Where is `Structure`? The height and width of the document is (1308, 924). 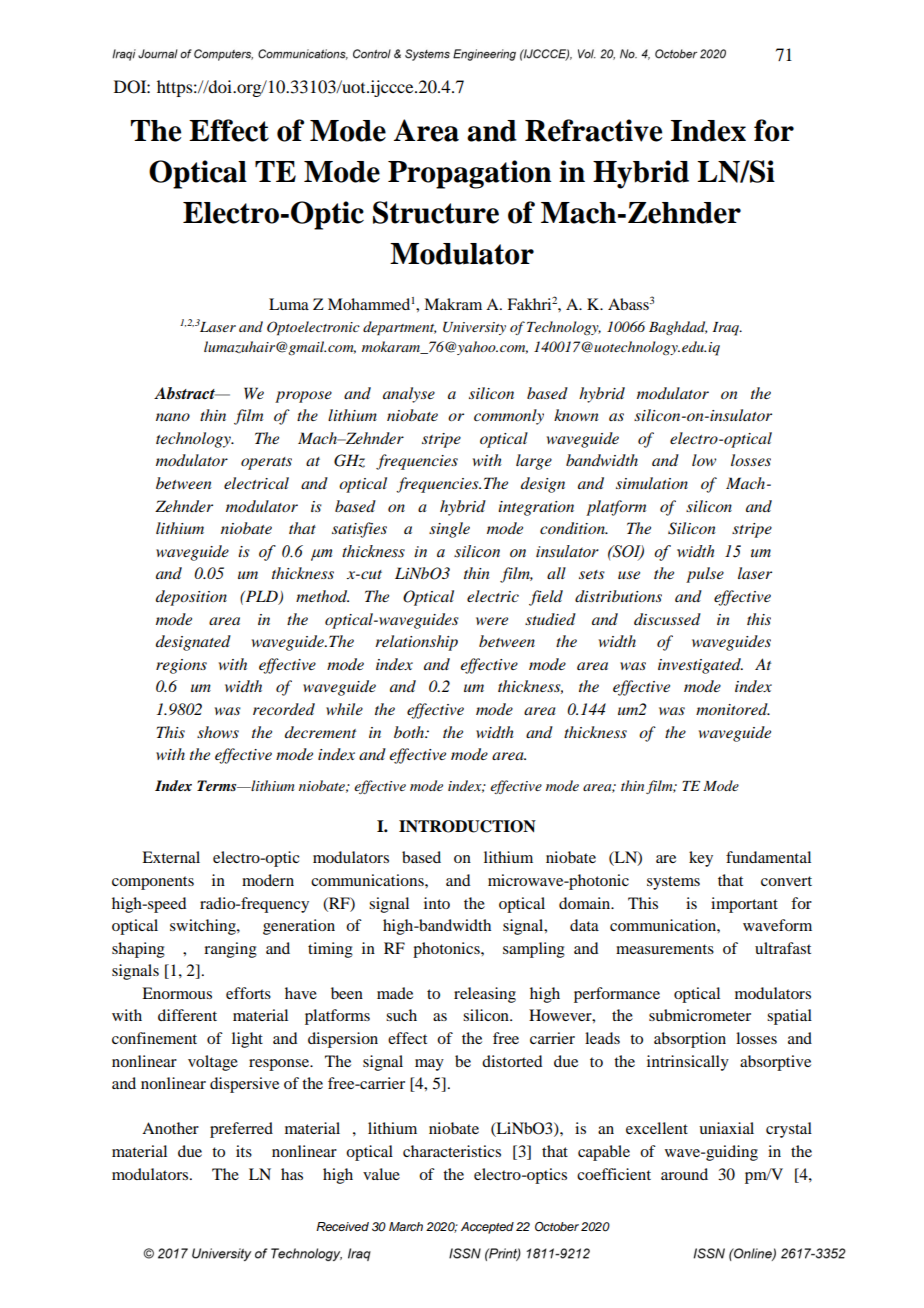 Structure is located at coordinates (436, 212).
